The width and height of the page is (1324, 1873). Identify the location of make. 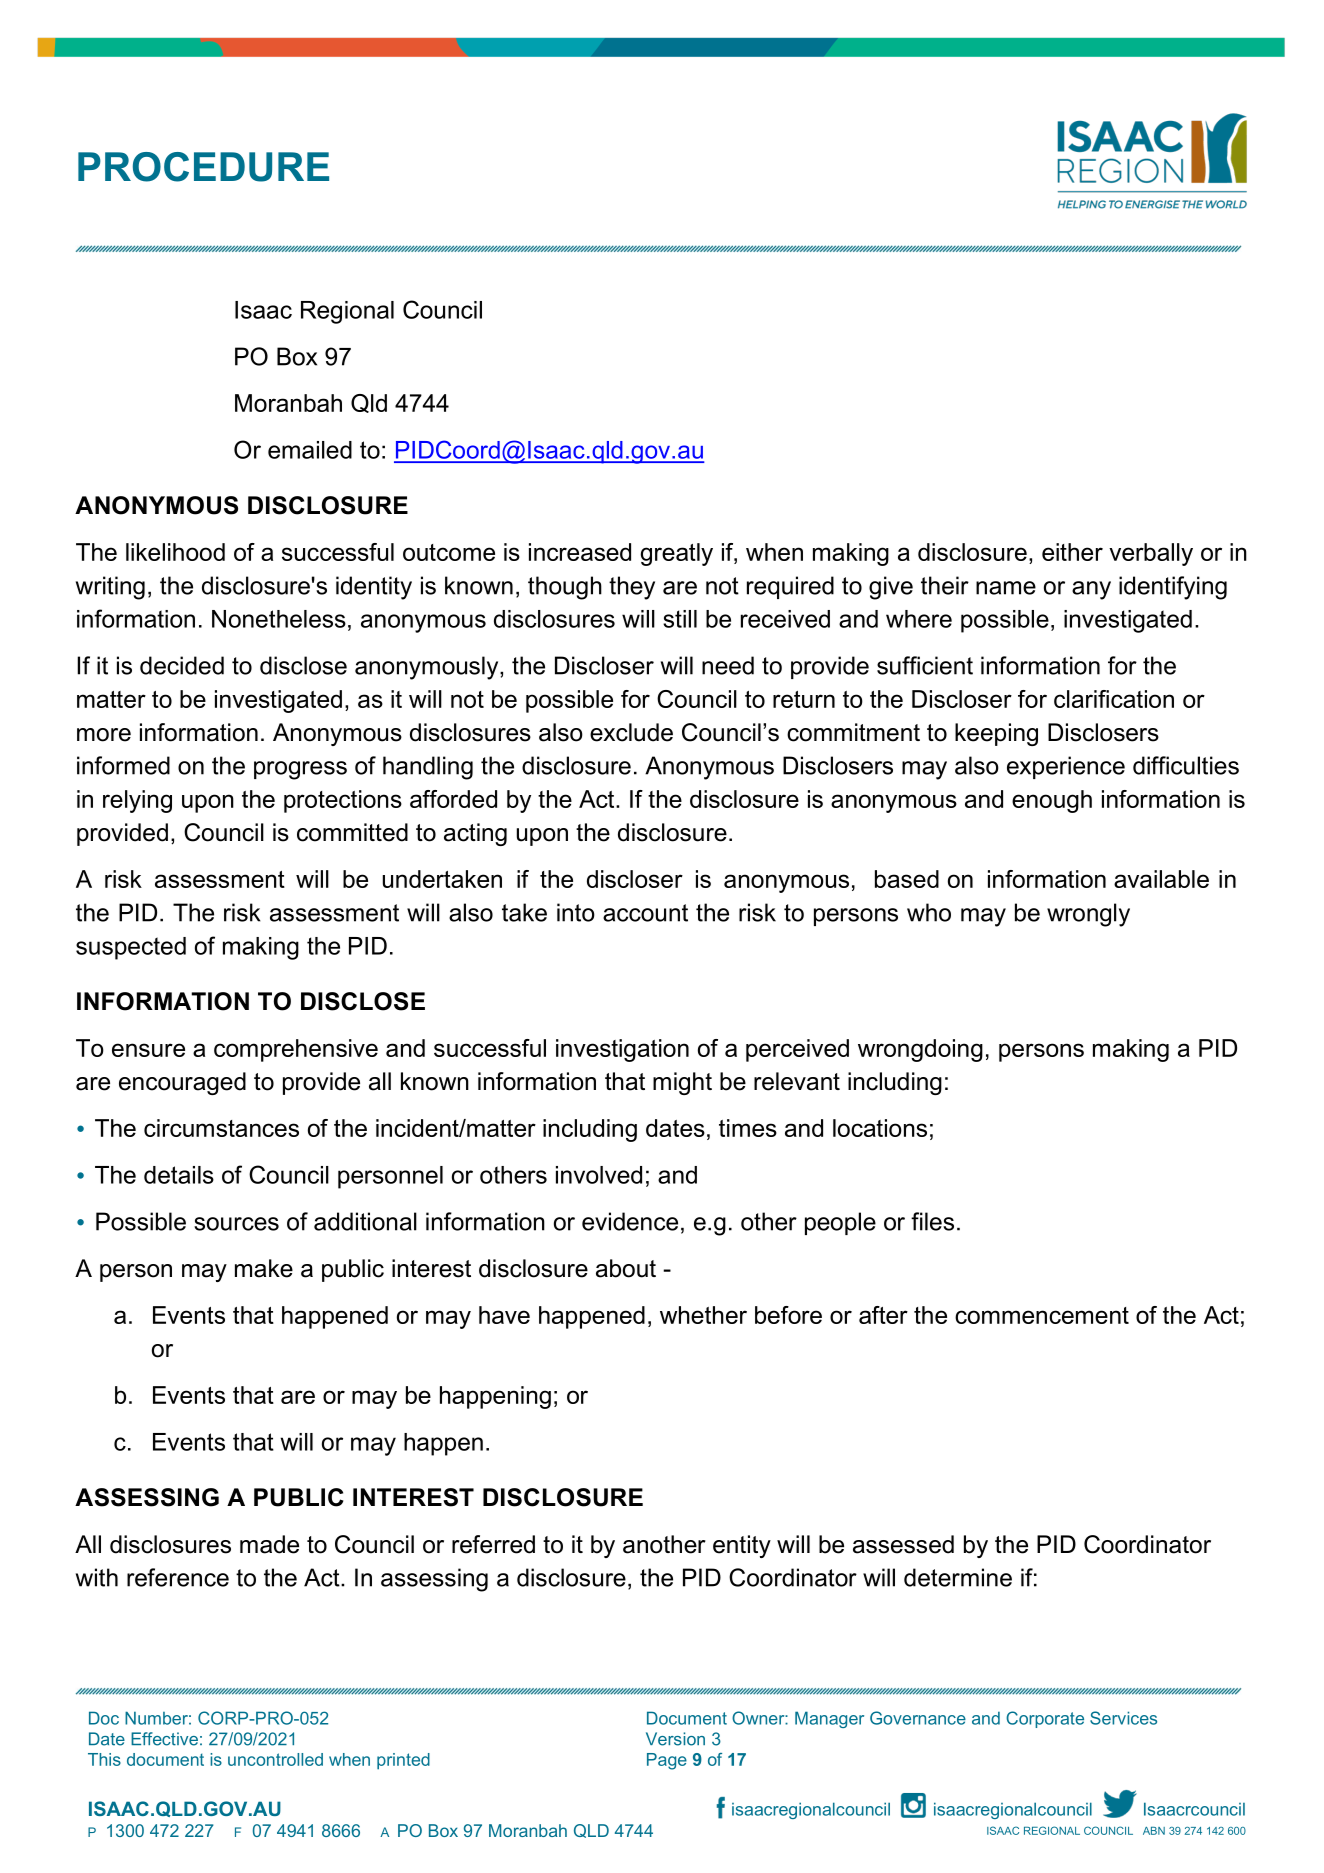
(264, 1268).
